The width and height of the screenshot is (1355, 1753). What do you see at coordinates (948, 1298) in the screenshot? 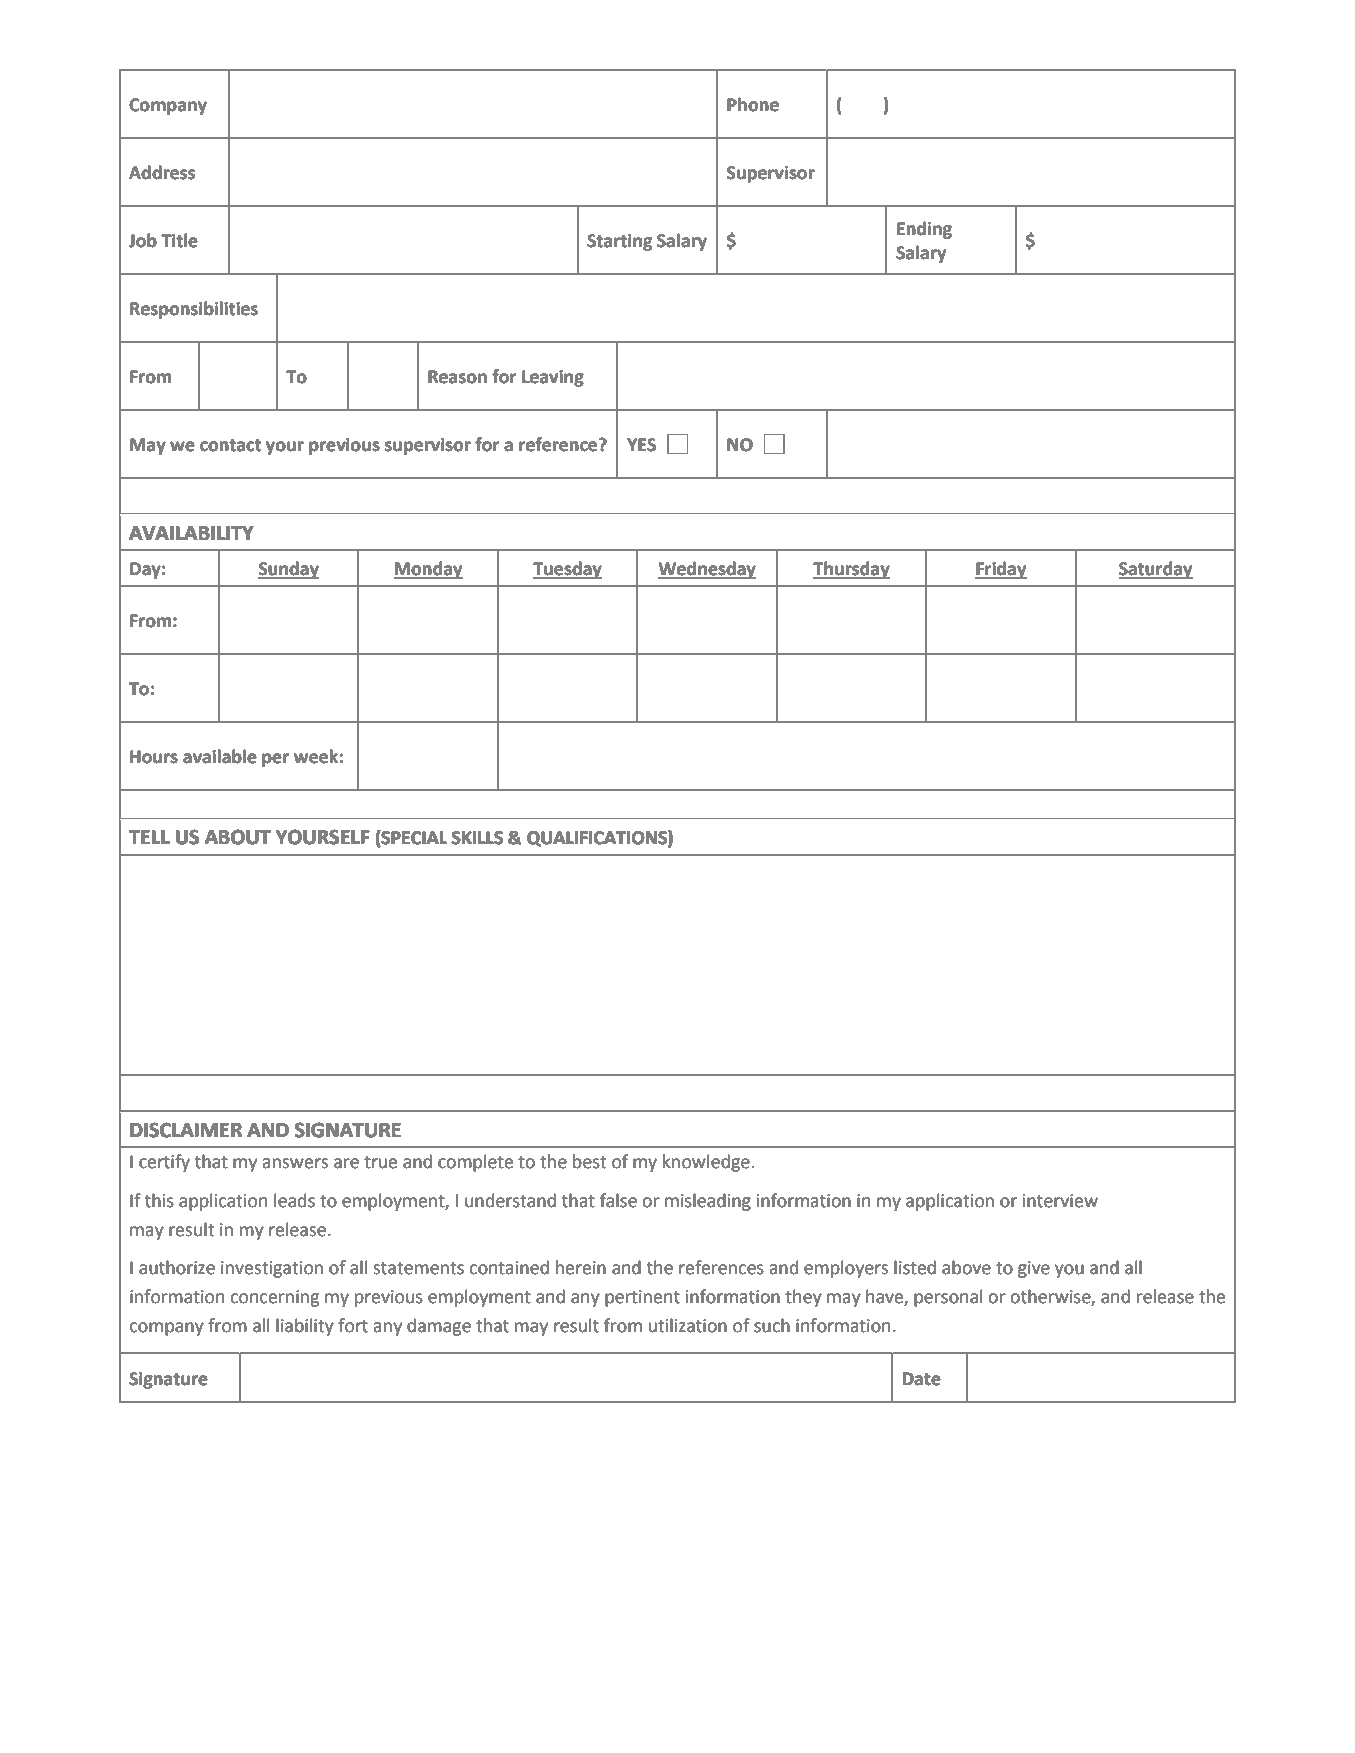
I see `personal` at bounding box center [948, 1298].
